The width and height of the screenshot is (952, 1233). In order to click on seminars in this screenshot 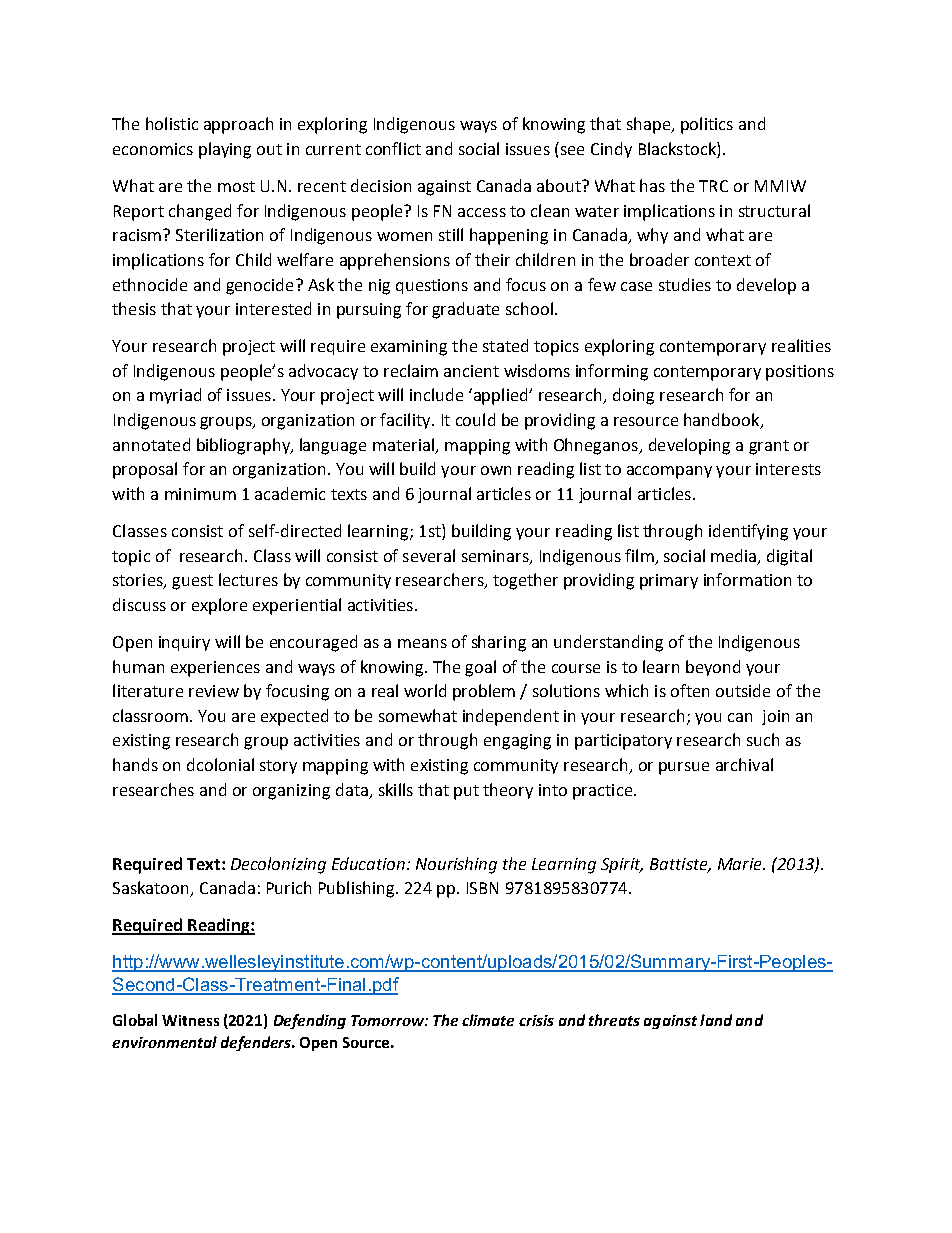, I will do `click(496, 557)`.
